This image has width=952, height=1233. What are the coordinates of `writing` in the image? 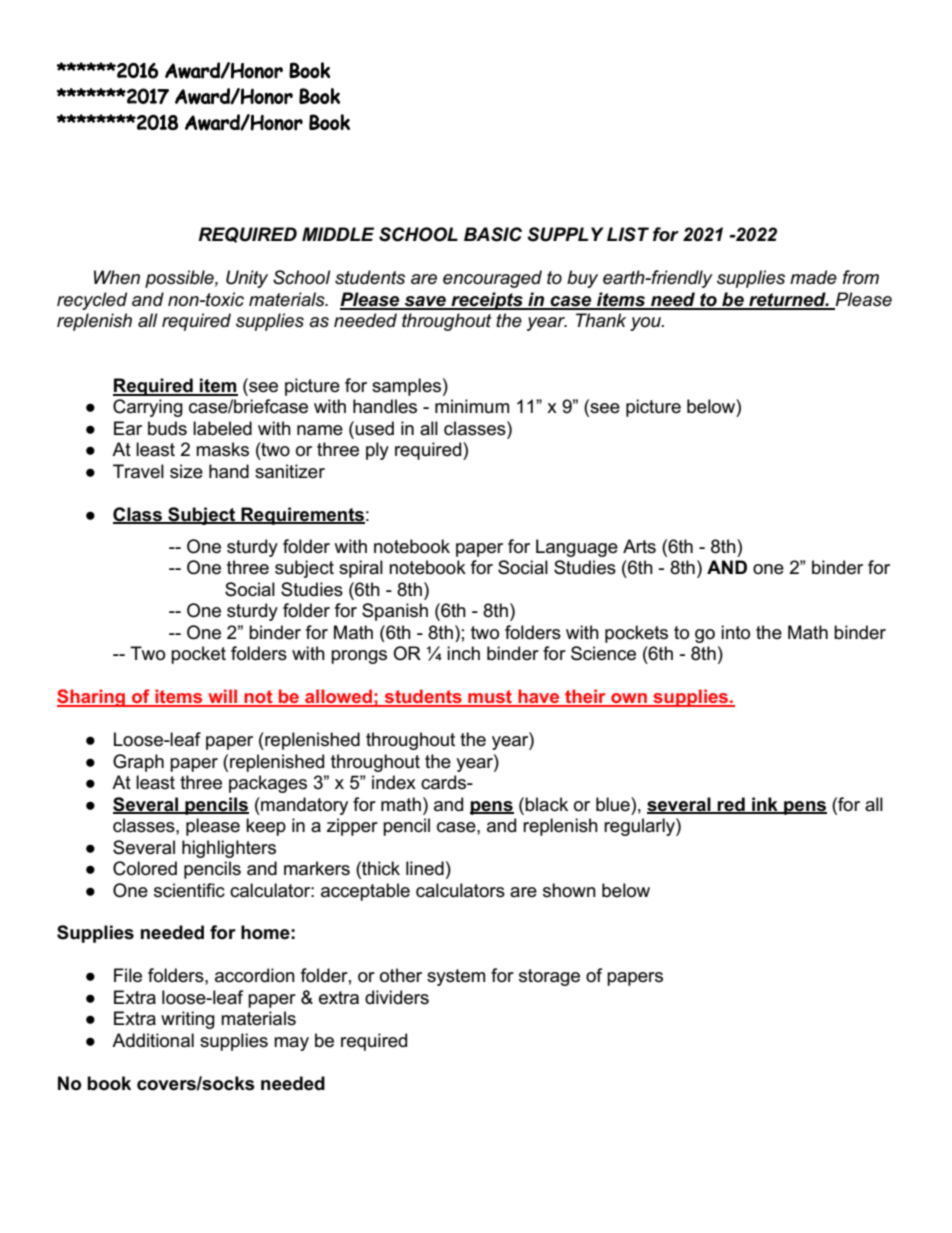 It's located at (188, 1020).
